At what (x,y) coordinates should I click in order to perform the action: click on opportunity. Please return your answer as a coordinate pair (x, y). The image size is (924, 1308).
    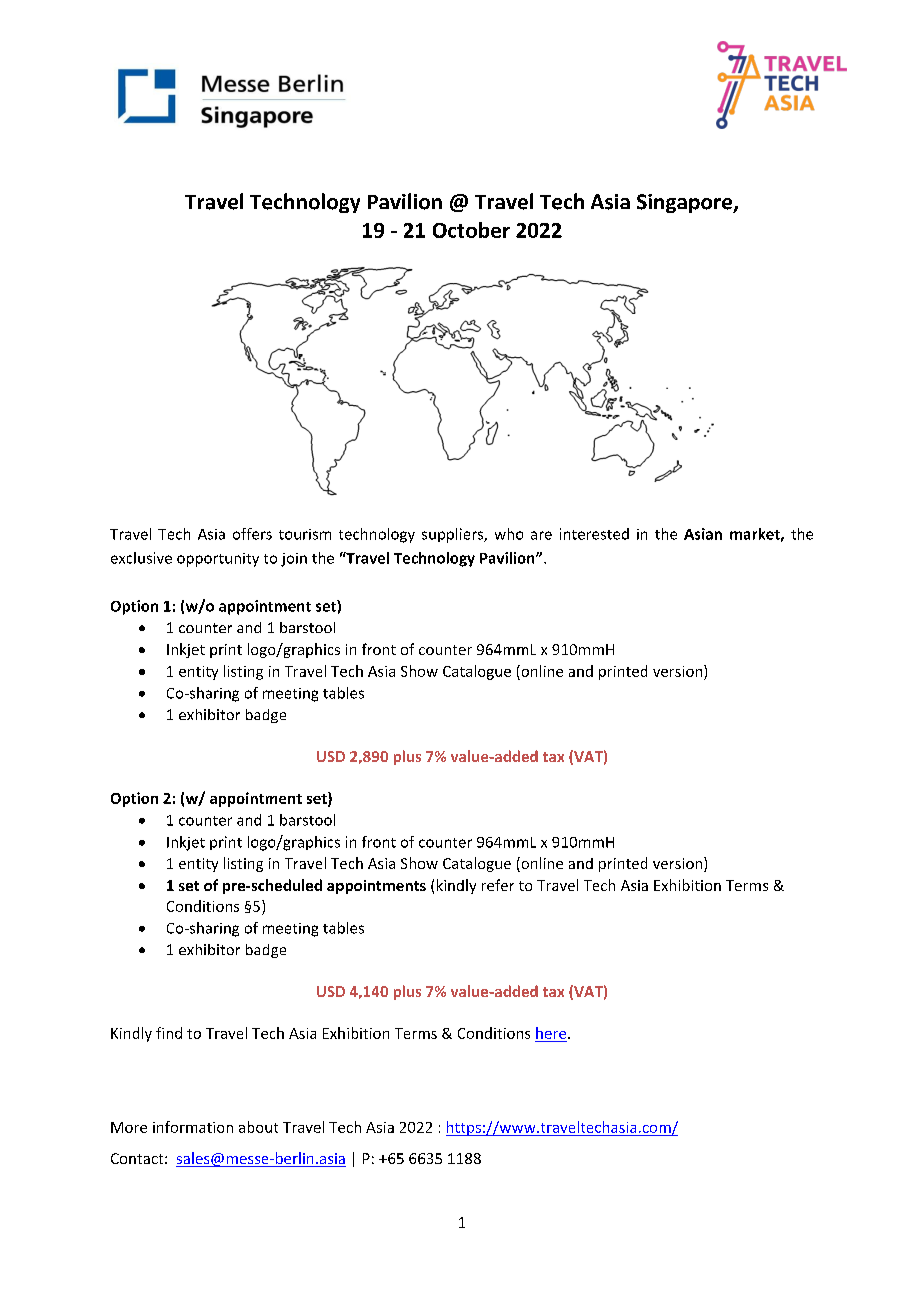
    Looking at the image, I should click on (218, 560).
